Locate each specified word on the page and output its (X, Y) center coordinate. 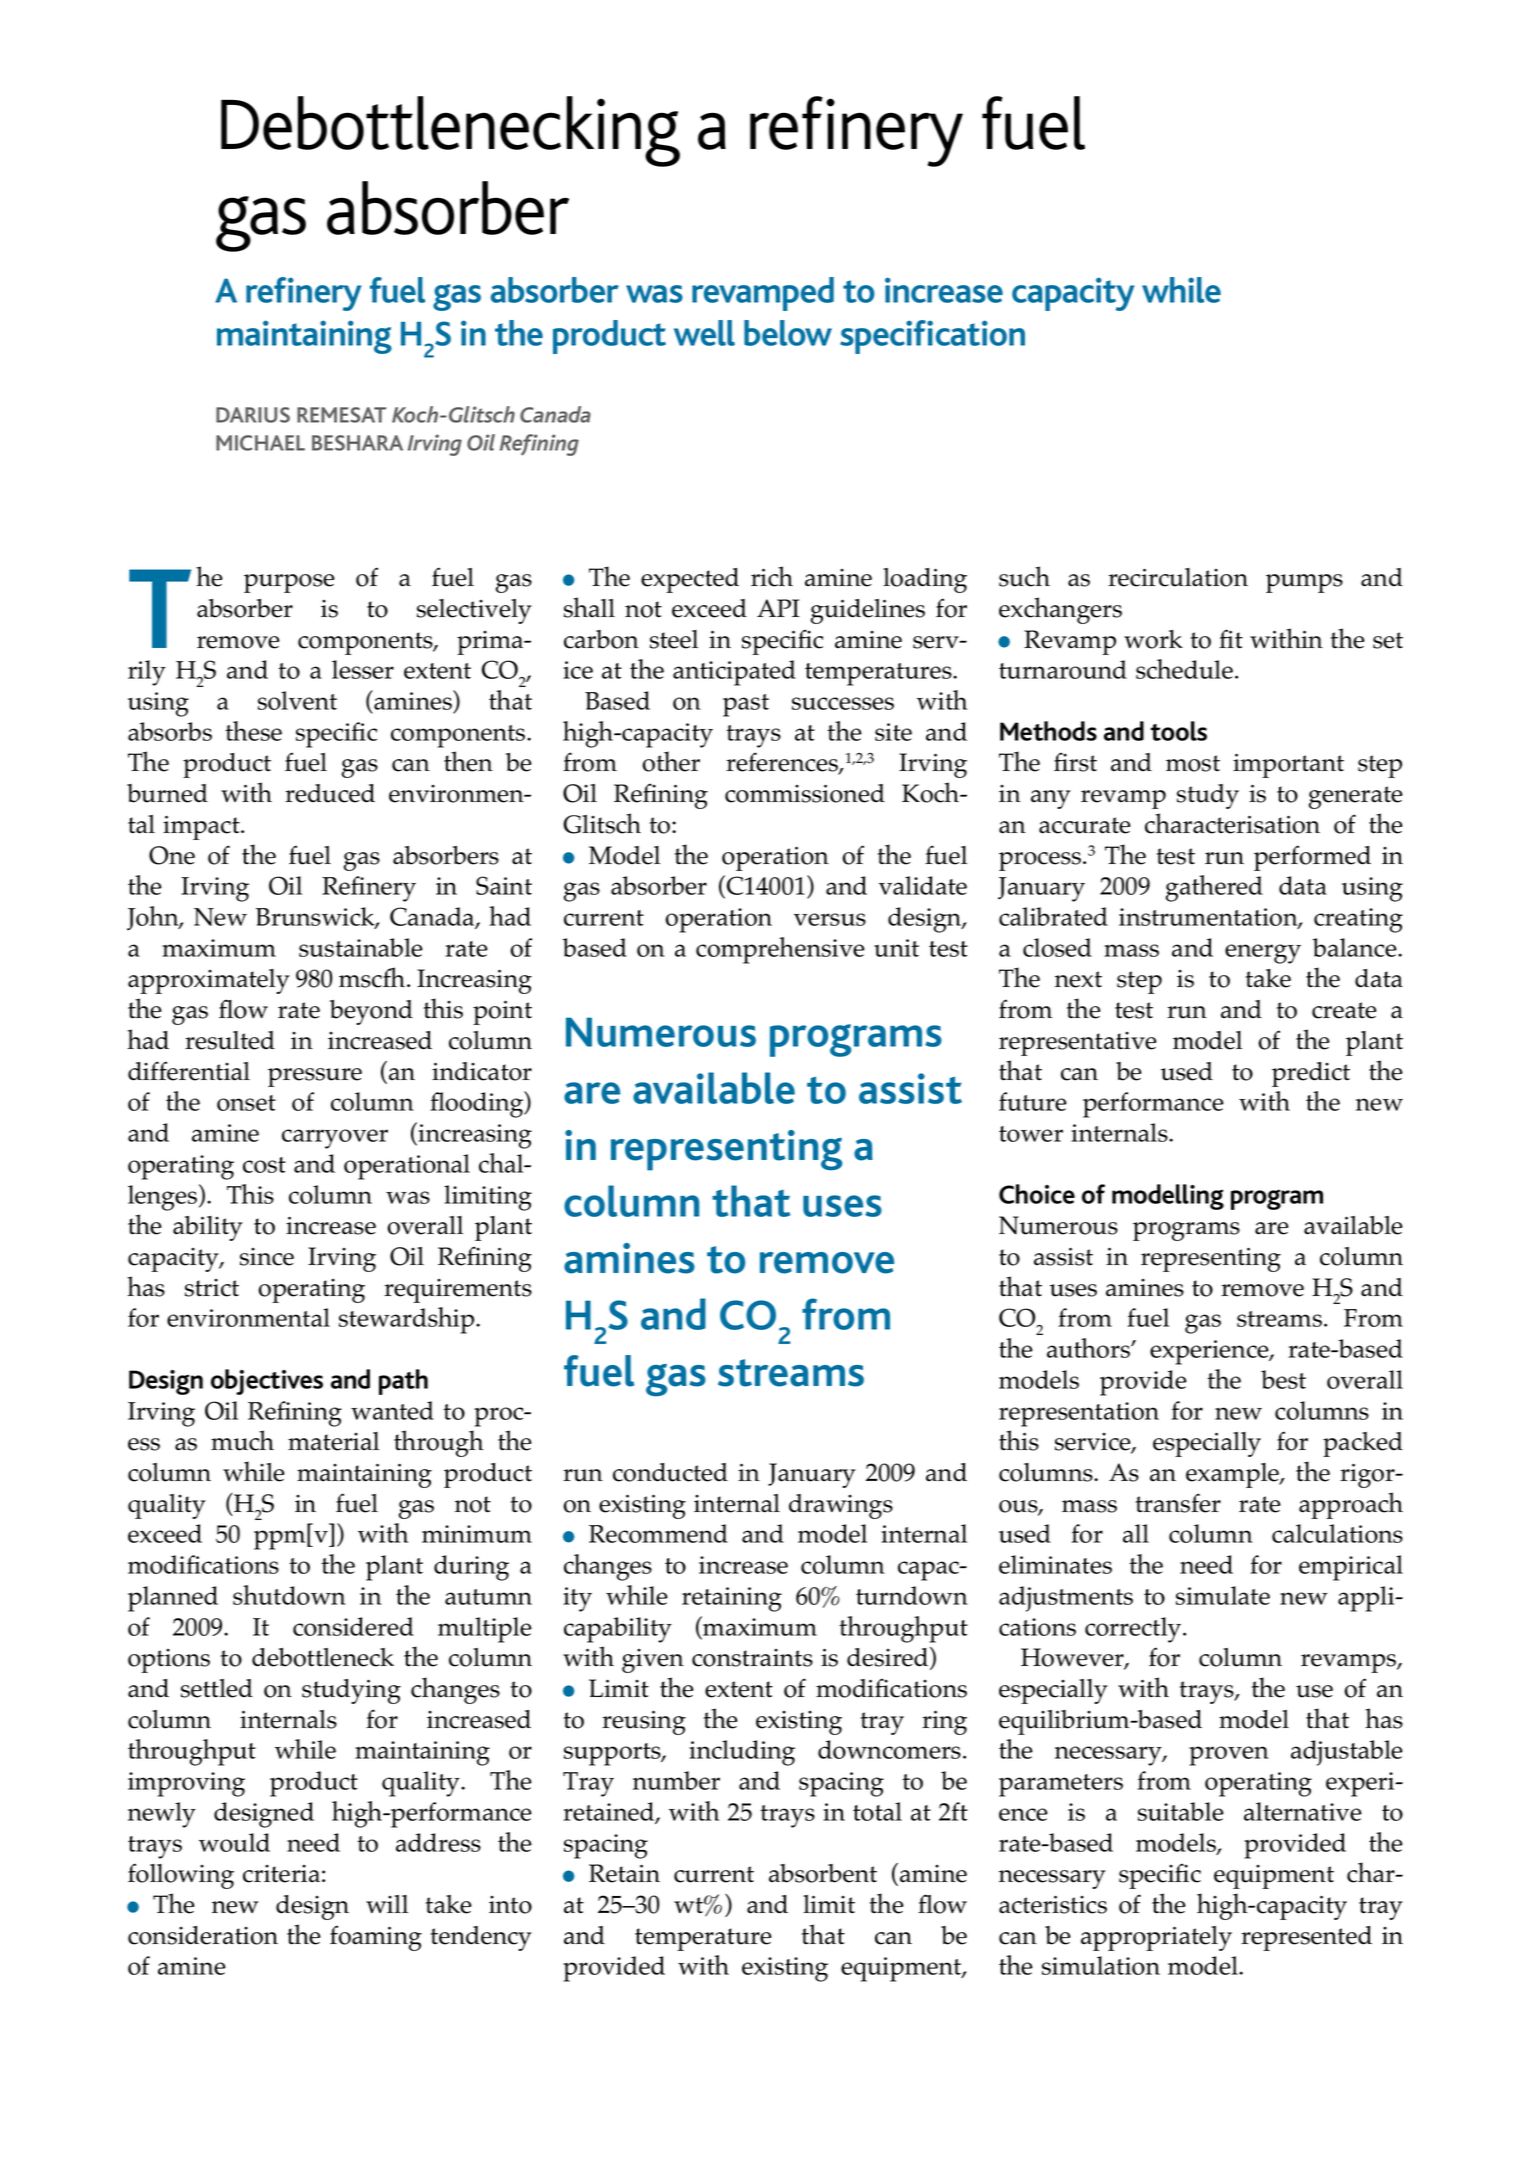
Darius (253, 415)
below (788, 333)
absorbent (823, 1873)
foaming (376, 1938)
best (1283, 1379)
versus (830, 919)
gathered (1214, 888)
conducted (670, 1472)
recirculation (1178, 577)
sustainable (361, 947)
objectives (267, 1382)
